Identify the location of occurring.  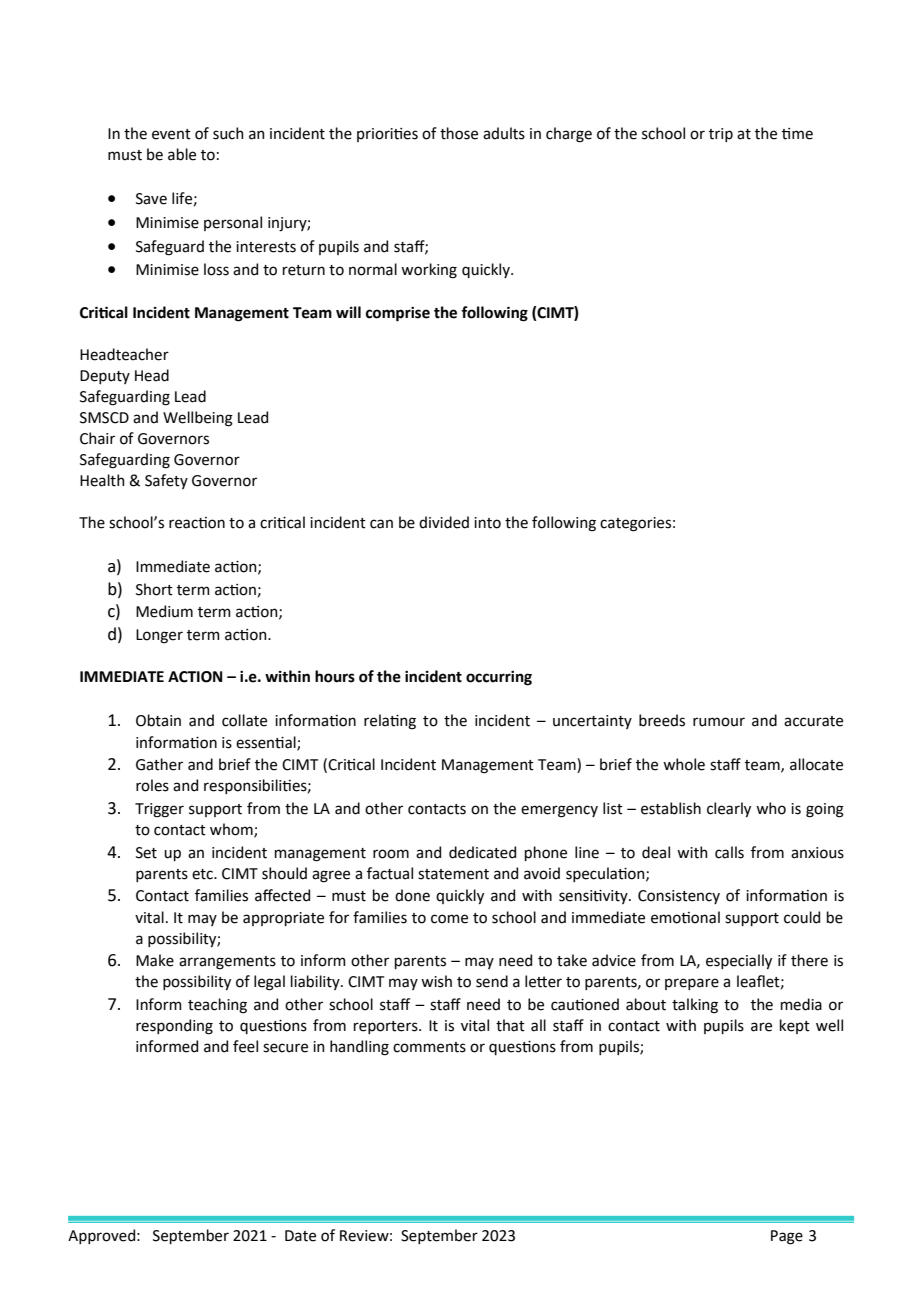
(499, 678).
